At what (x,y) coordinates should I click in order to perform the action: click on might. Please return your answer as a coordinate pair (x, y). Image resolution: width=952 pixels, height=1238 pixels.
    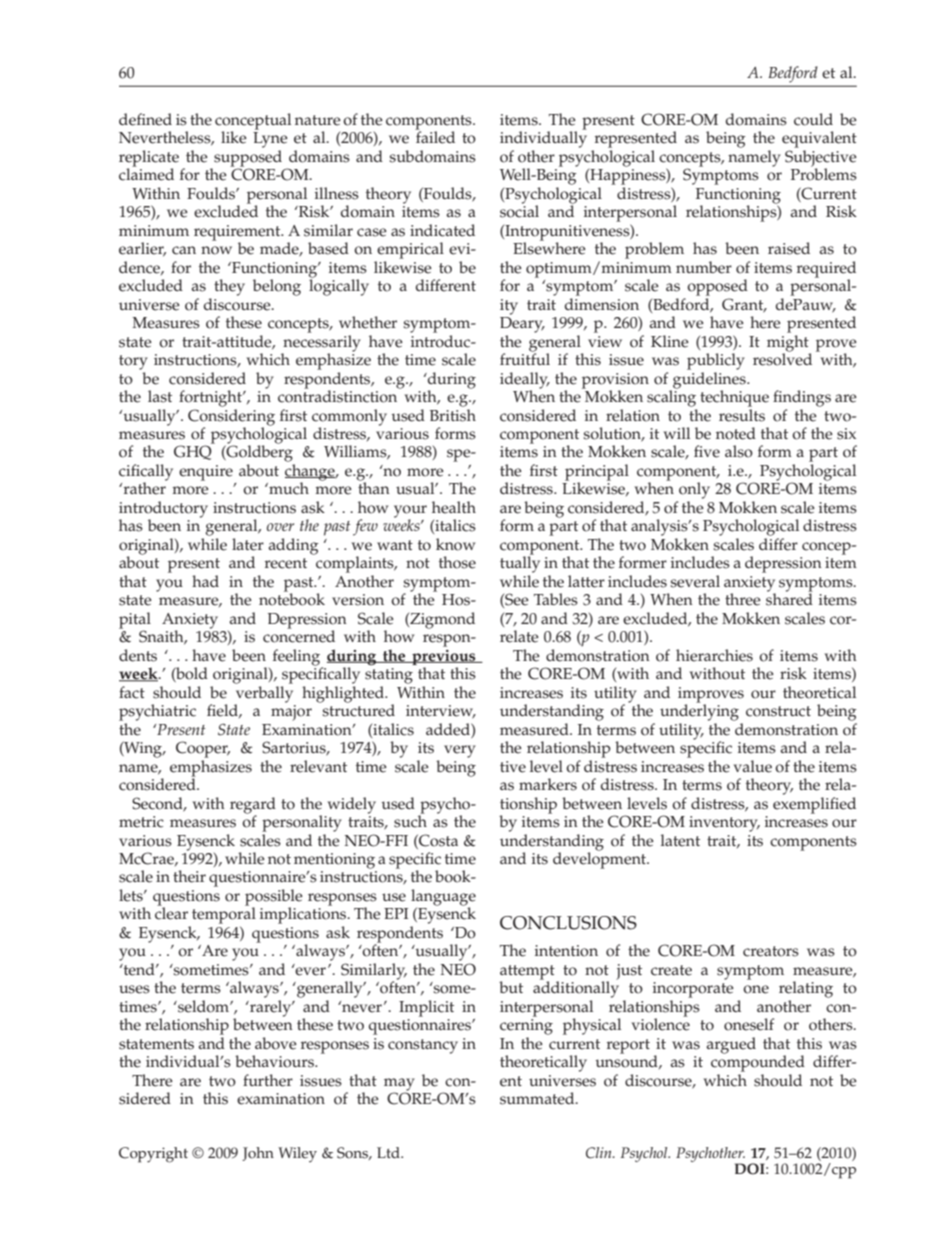
    Looking at the image, I should click on (789, 344).
